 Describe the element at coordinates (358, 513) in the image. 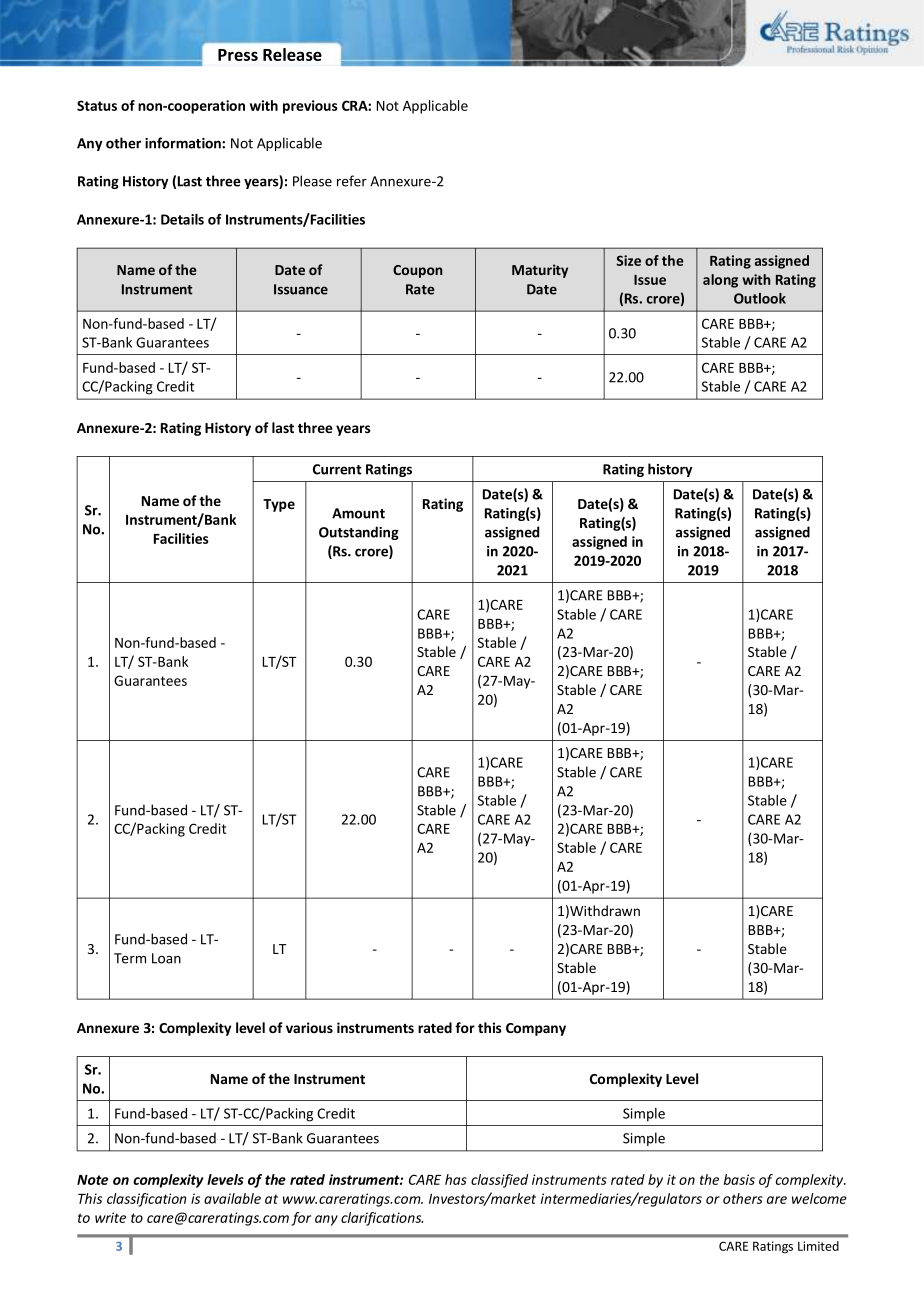

I see `Amount` at that location.
